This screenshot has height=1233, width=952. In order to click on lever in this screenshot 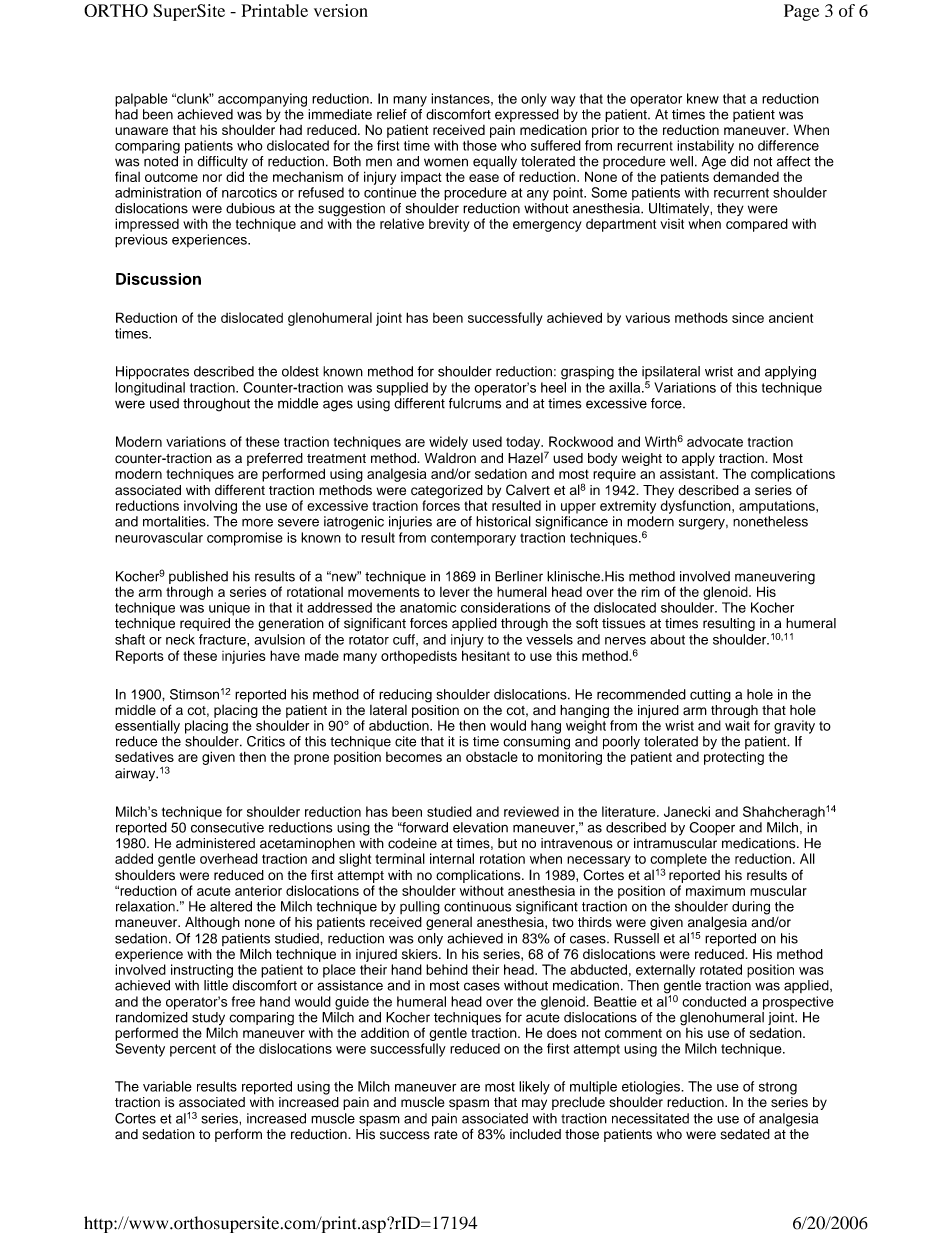, I will do `click(455, 592)`.
